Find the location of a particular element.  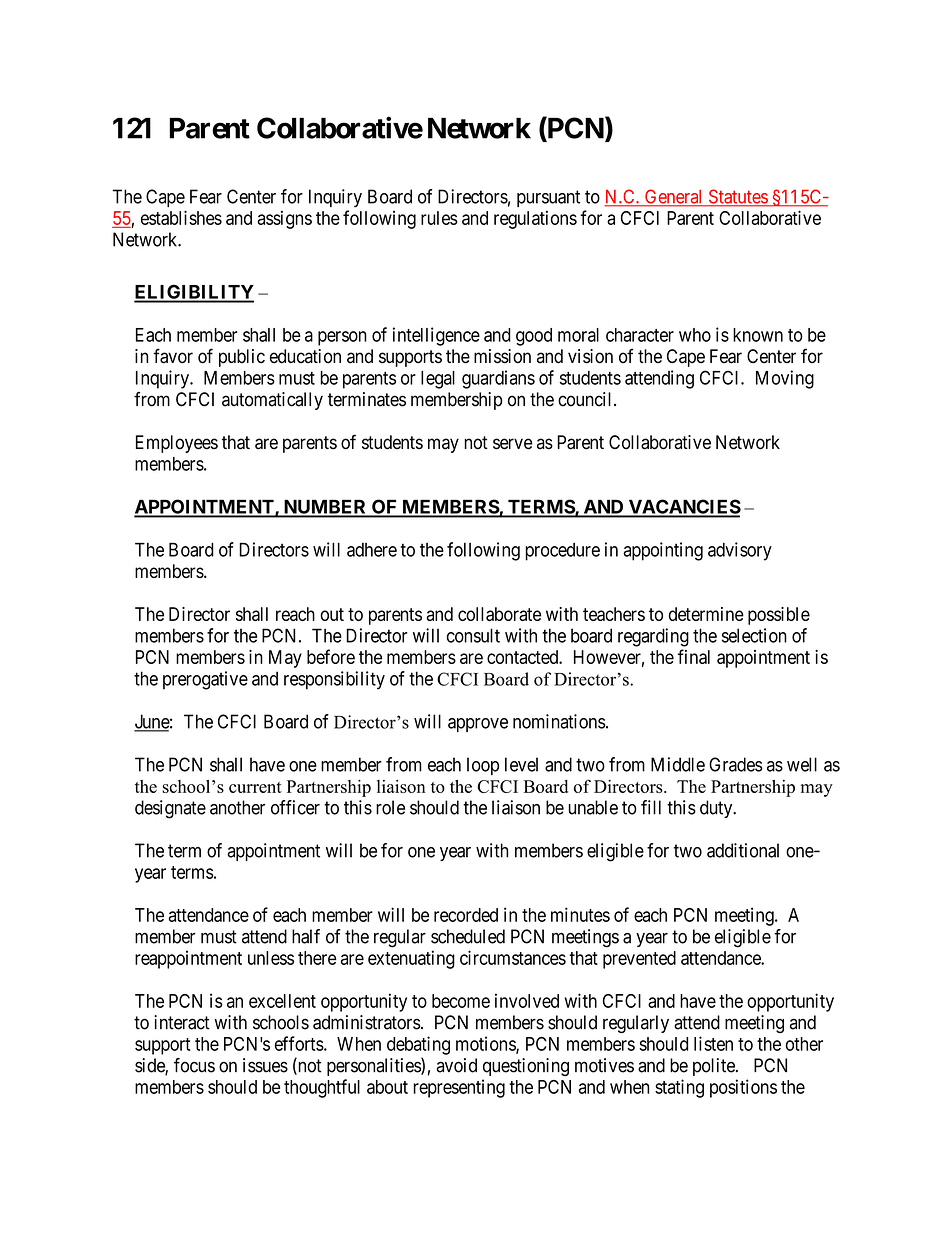

motions is located at coordinates (486, 1044).
